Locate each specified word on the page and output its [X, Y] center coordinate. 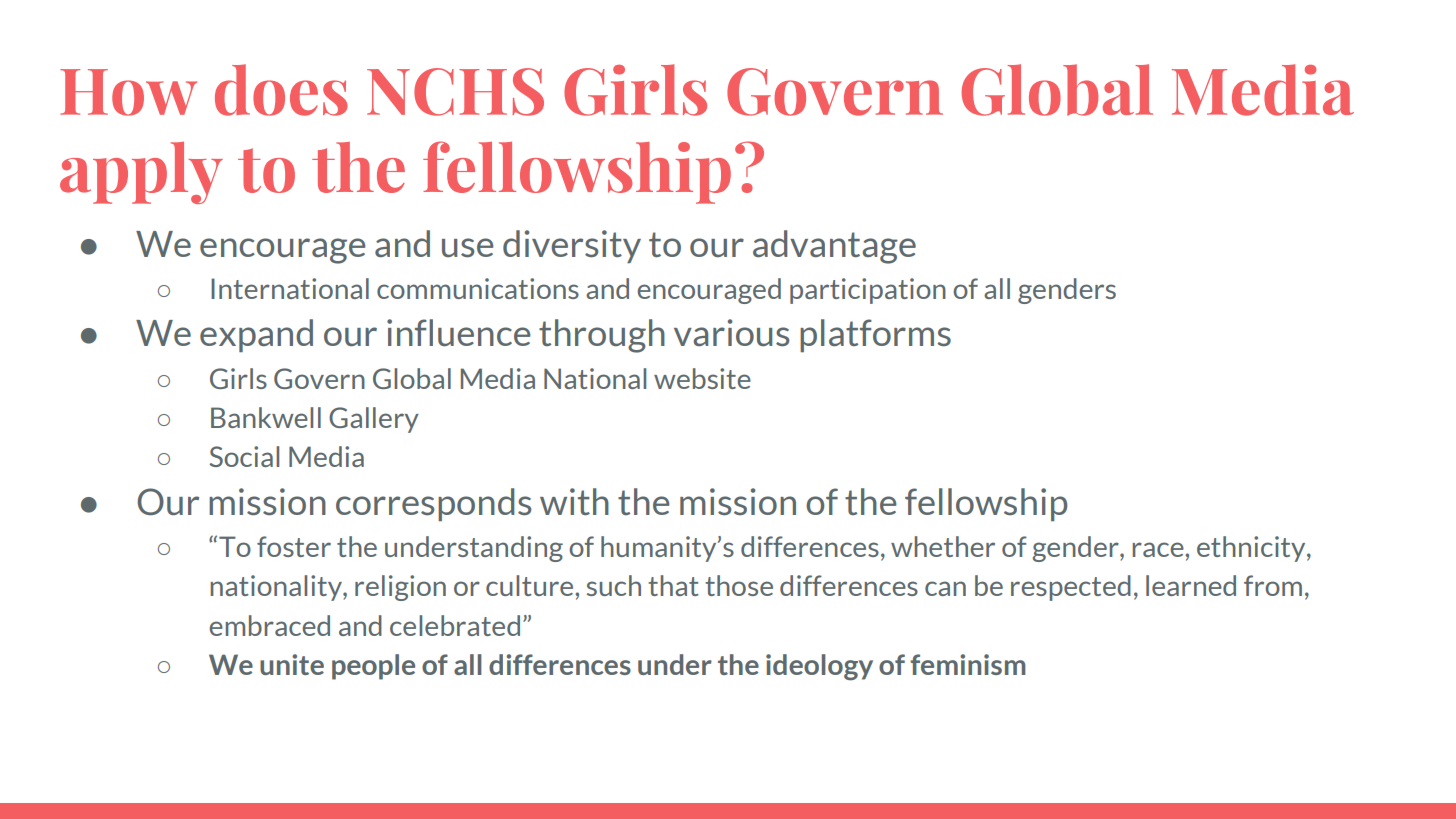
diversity [572, 246]
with [574, 501]
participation [868, 291]
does [281, 90]
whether [943, 546]
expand [256, 335]
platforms [875, 335]
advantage [834, 247]
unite [292, 664]
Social [244, 456]
